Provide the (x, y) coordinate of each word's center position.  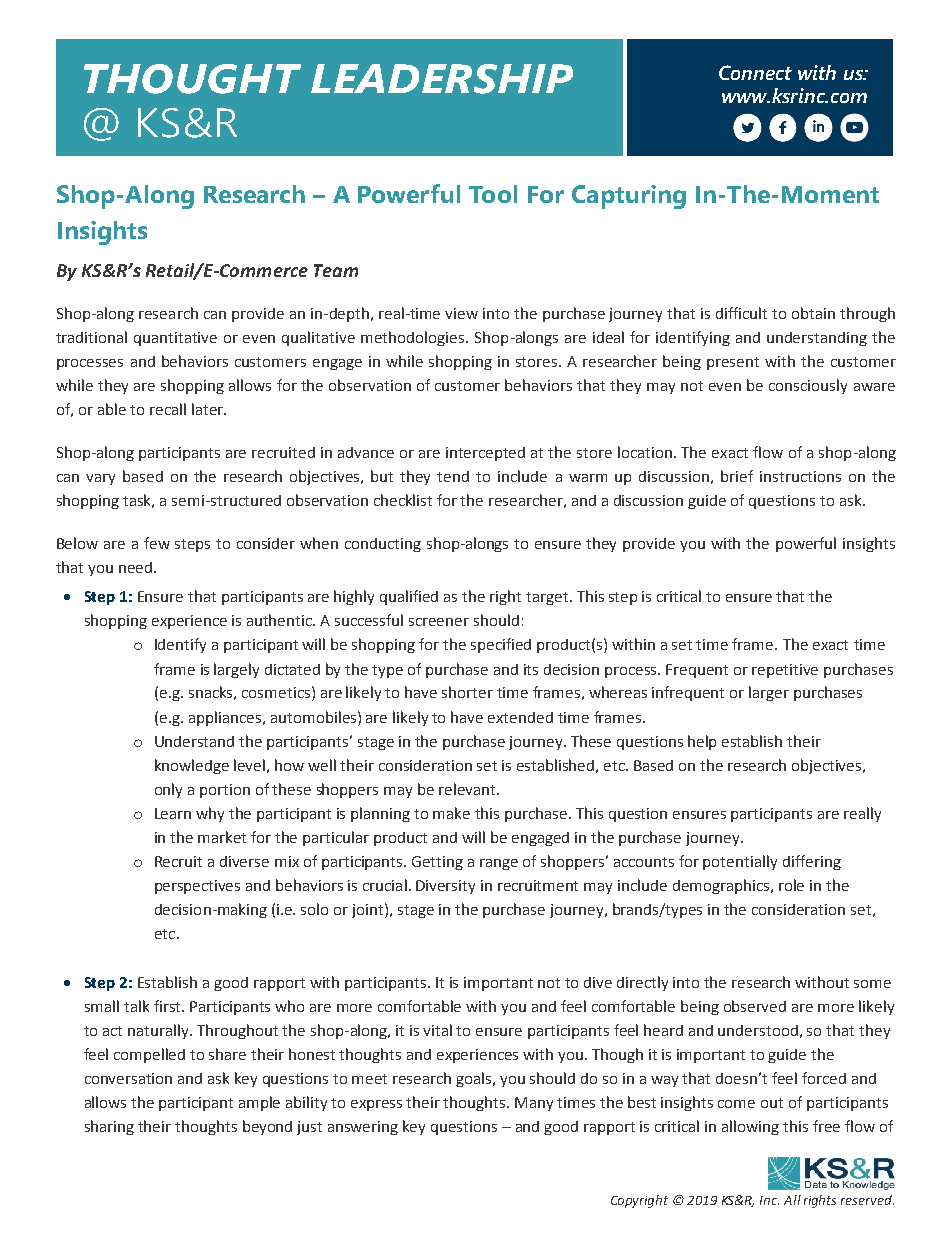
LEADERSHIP (442, 79)
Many (534, 1104)
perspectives (197, 887)
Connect (755, 72)
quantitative (175, 339)
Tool (493, 194)
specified (501, 645)
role (791, 885)
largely (236, 670)
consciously (808, 386)
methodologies (414, 338)
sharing (109, 1127)
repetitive (785, 671)
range (499, 864)
